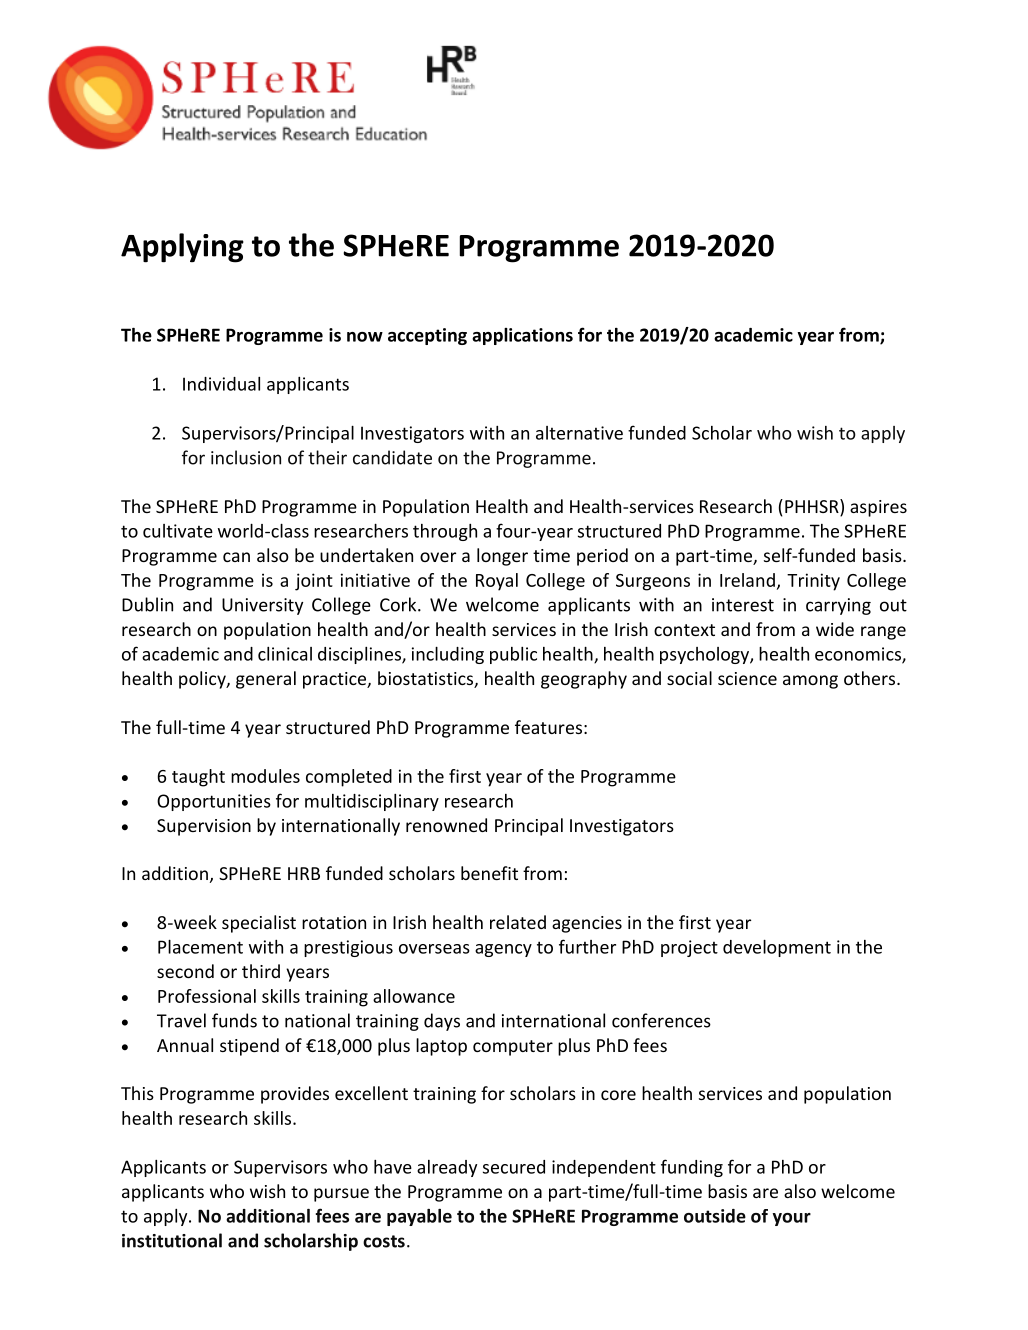 The width and height of the screenshot is (1028, 1330). I want to click on Professional, so click(207, 996).
